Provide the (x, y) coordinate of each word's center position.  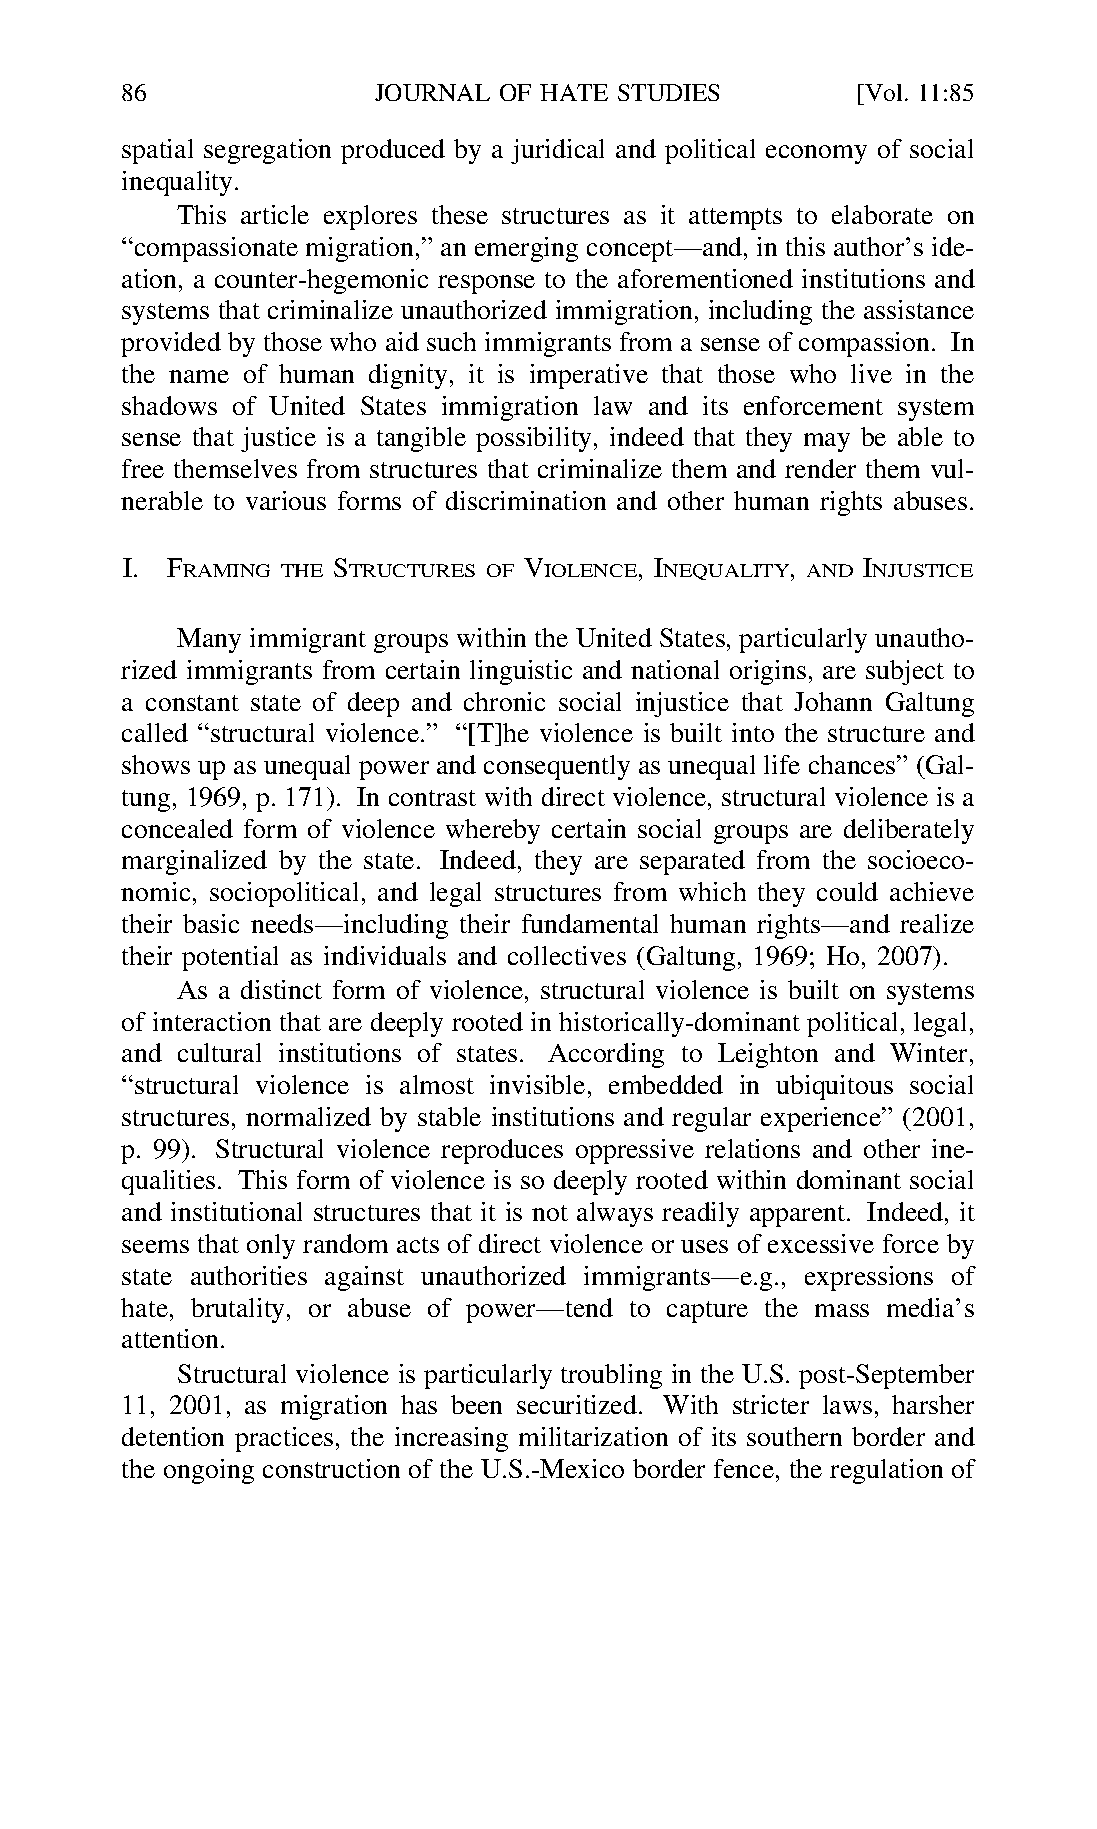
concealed (177, 828)
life (782, 764)
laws (847, 1404)
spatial (157, 151)
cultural (219, 1052)
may (827, 442)
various (286, 500)
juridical (557, 151)
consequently (557, 767)
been (476, 1404)
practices (284, 1439)
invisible (537, 1084)
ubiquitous (834, 1087)
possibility (535, 439)
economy (816, 154)
